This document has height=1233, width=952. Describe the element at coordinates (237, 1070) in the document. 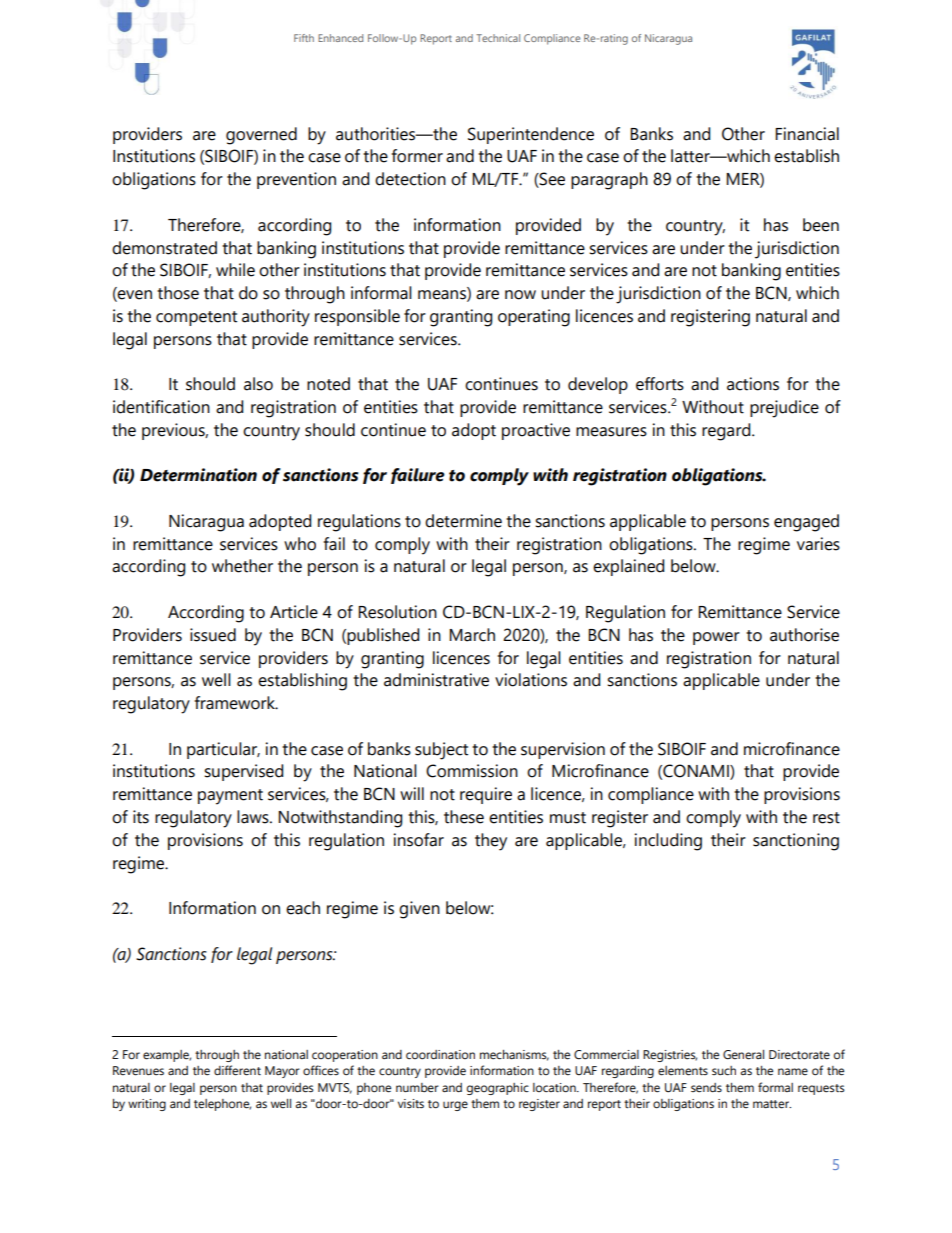

I see `different` at that location.
